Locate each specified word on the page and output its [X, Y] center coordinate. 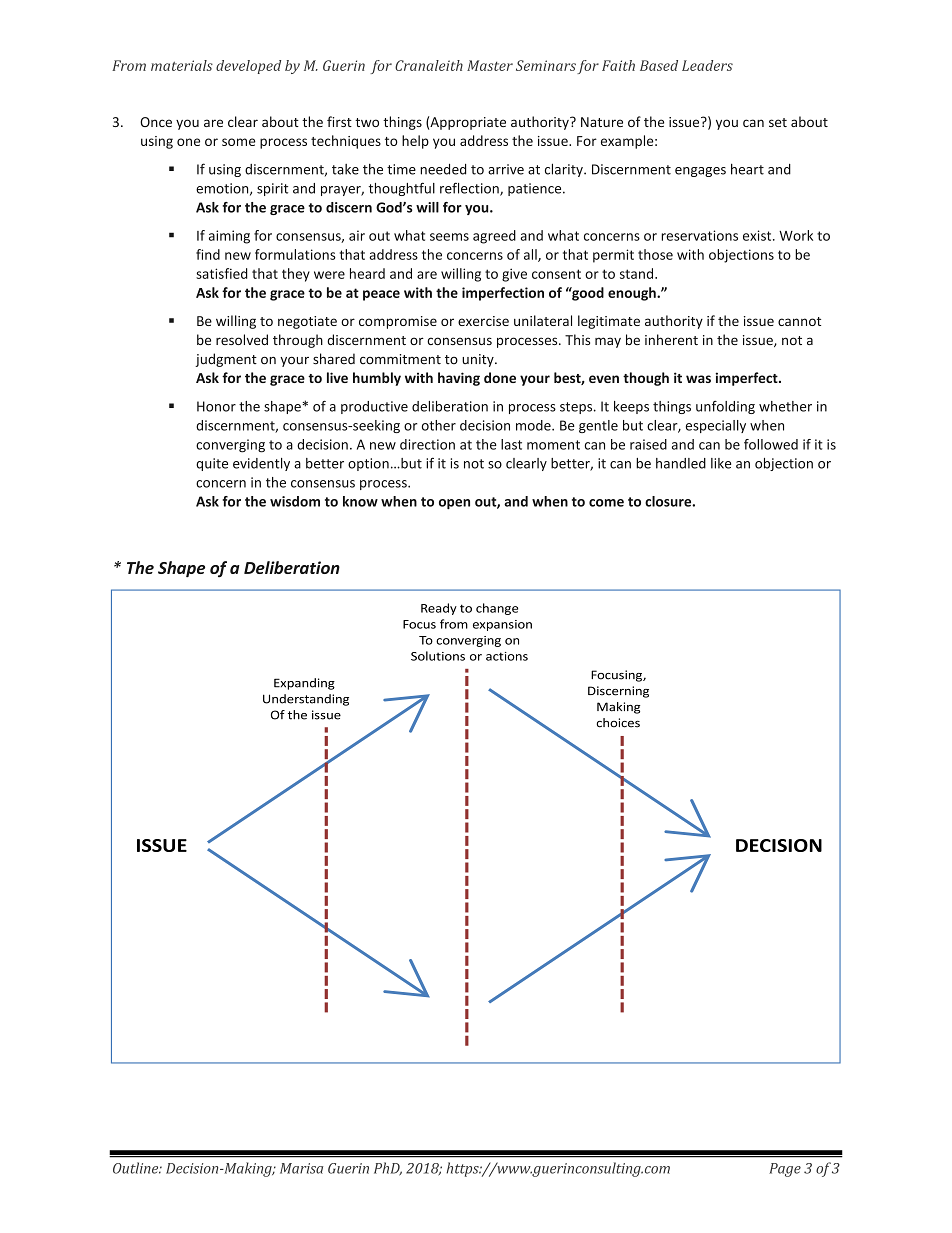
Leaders [707, 65]
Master [490, 65]
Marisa [301, 1168]
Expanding [304, 684]
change [497, 609]
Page [785, 1170]
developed [248, 67]
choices [618, 723]
